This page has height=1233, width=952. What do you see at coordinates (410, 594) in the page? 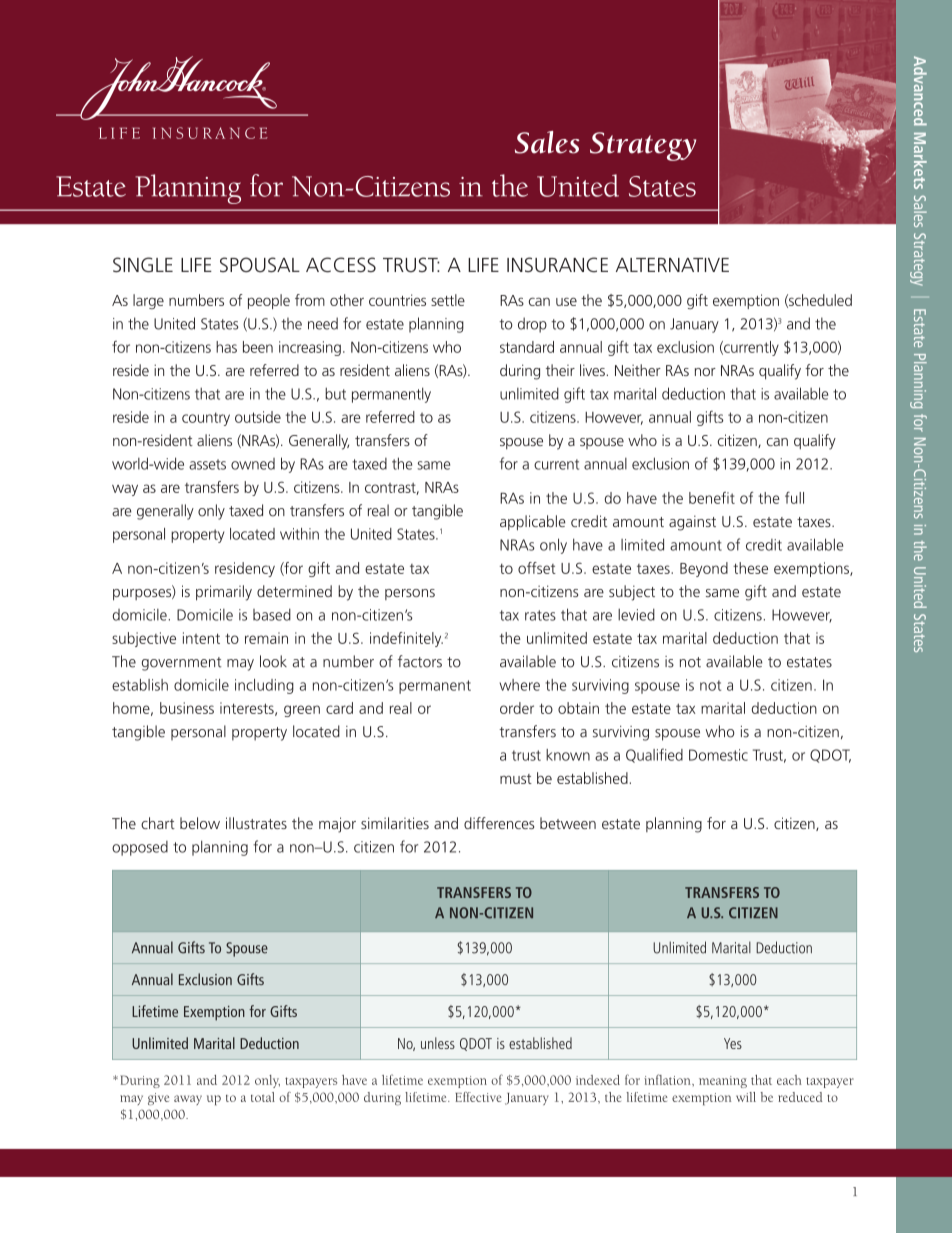
I see `persons` at bounding box center [410, 594].
